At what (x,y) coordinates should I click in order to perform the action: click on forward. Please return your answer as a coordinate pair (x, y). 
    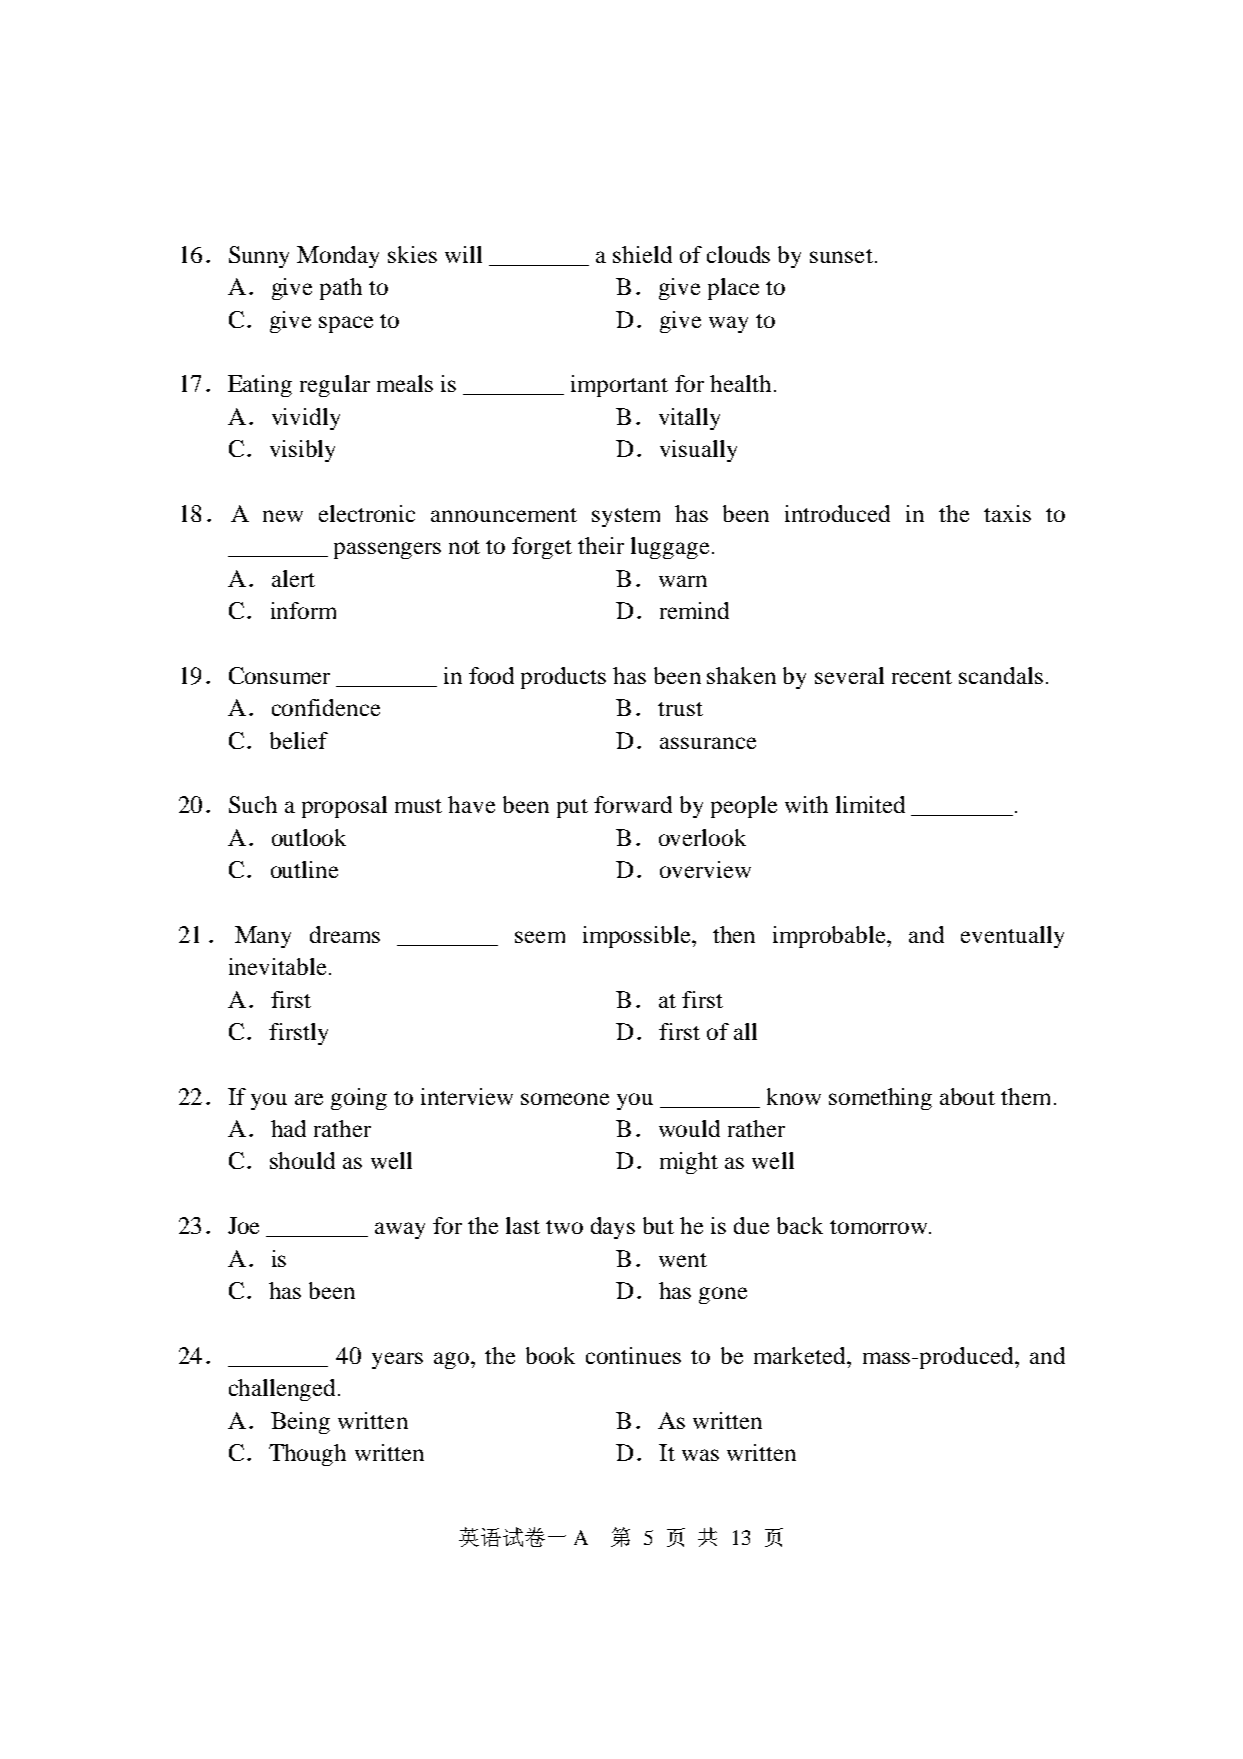
    Looking at the image, I should click on (633, 804).
